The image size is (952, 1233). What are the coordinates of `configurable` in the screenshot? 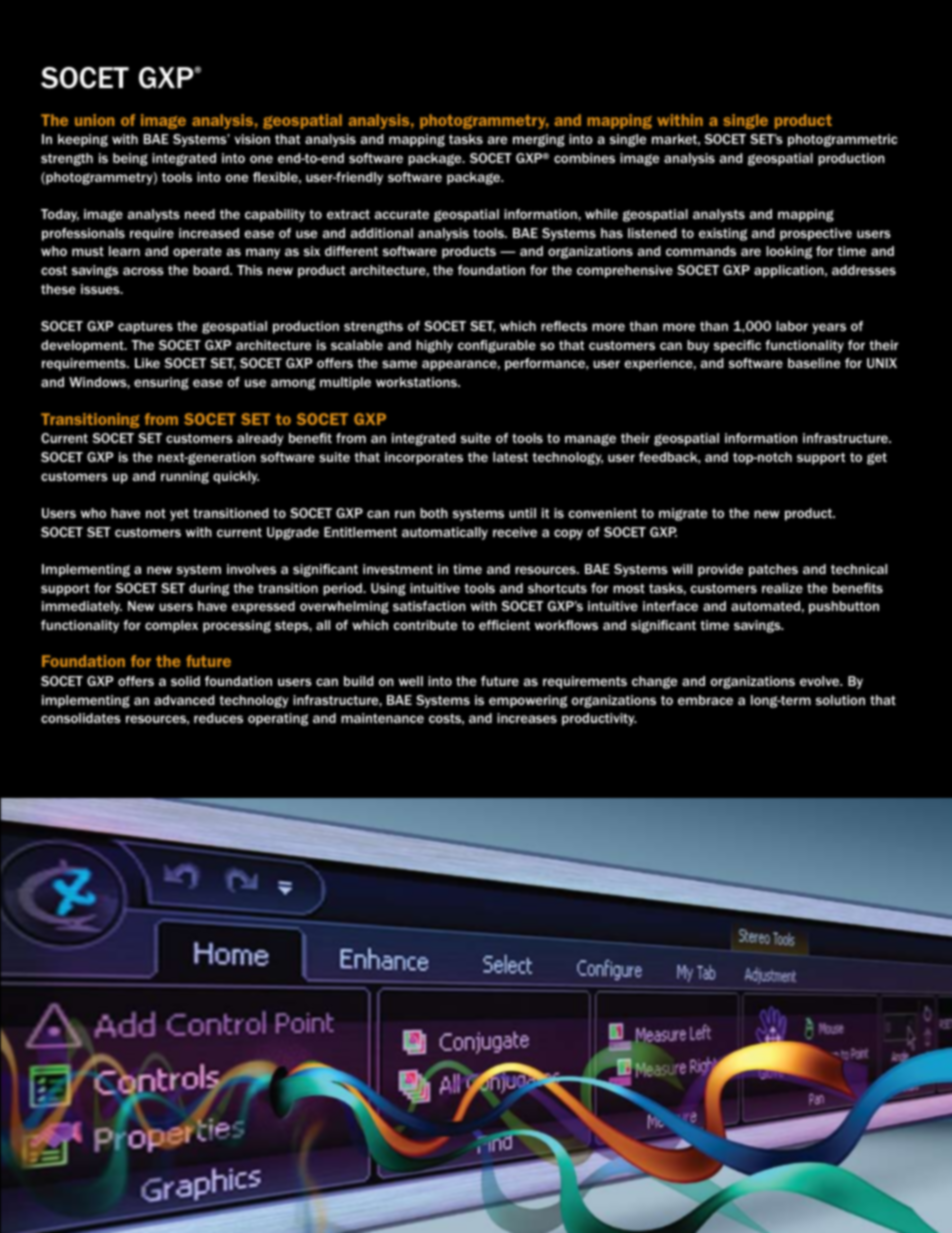 It's located at (497, 346).
